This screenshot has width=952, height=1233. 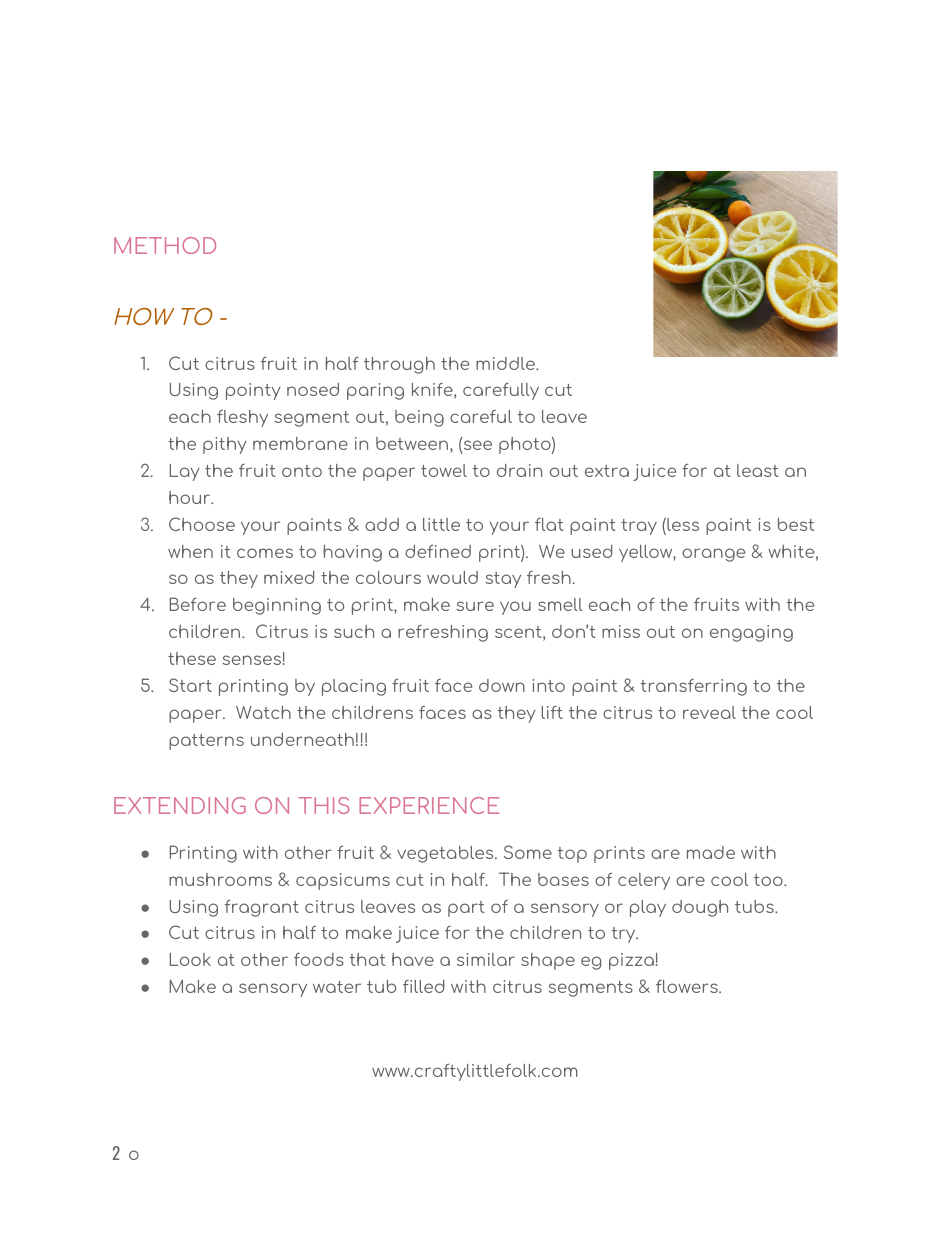 What do you see at coordinates (190, 959) in the screenshot?
I see `Look` at bounding box center [190, 959].
